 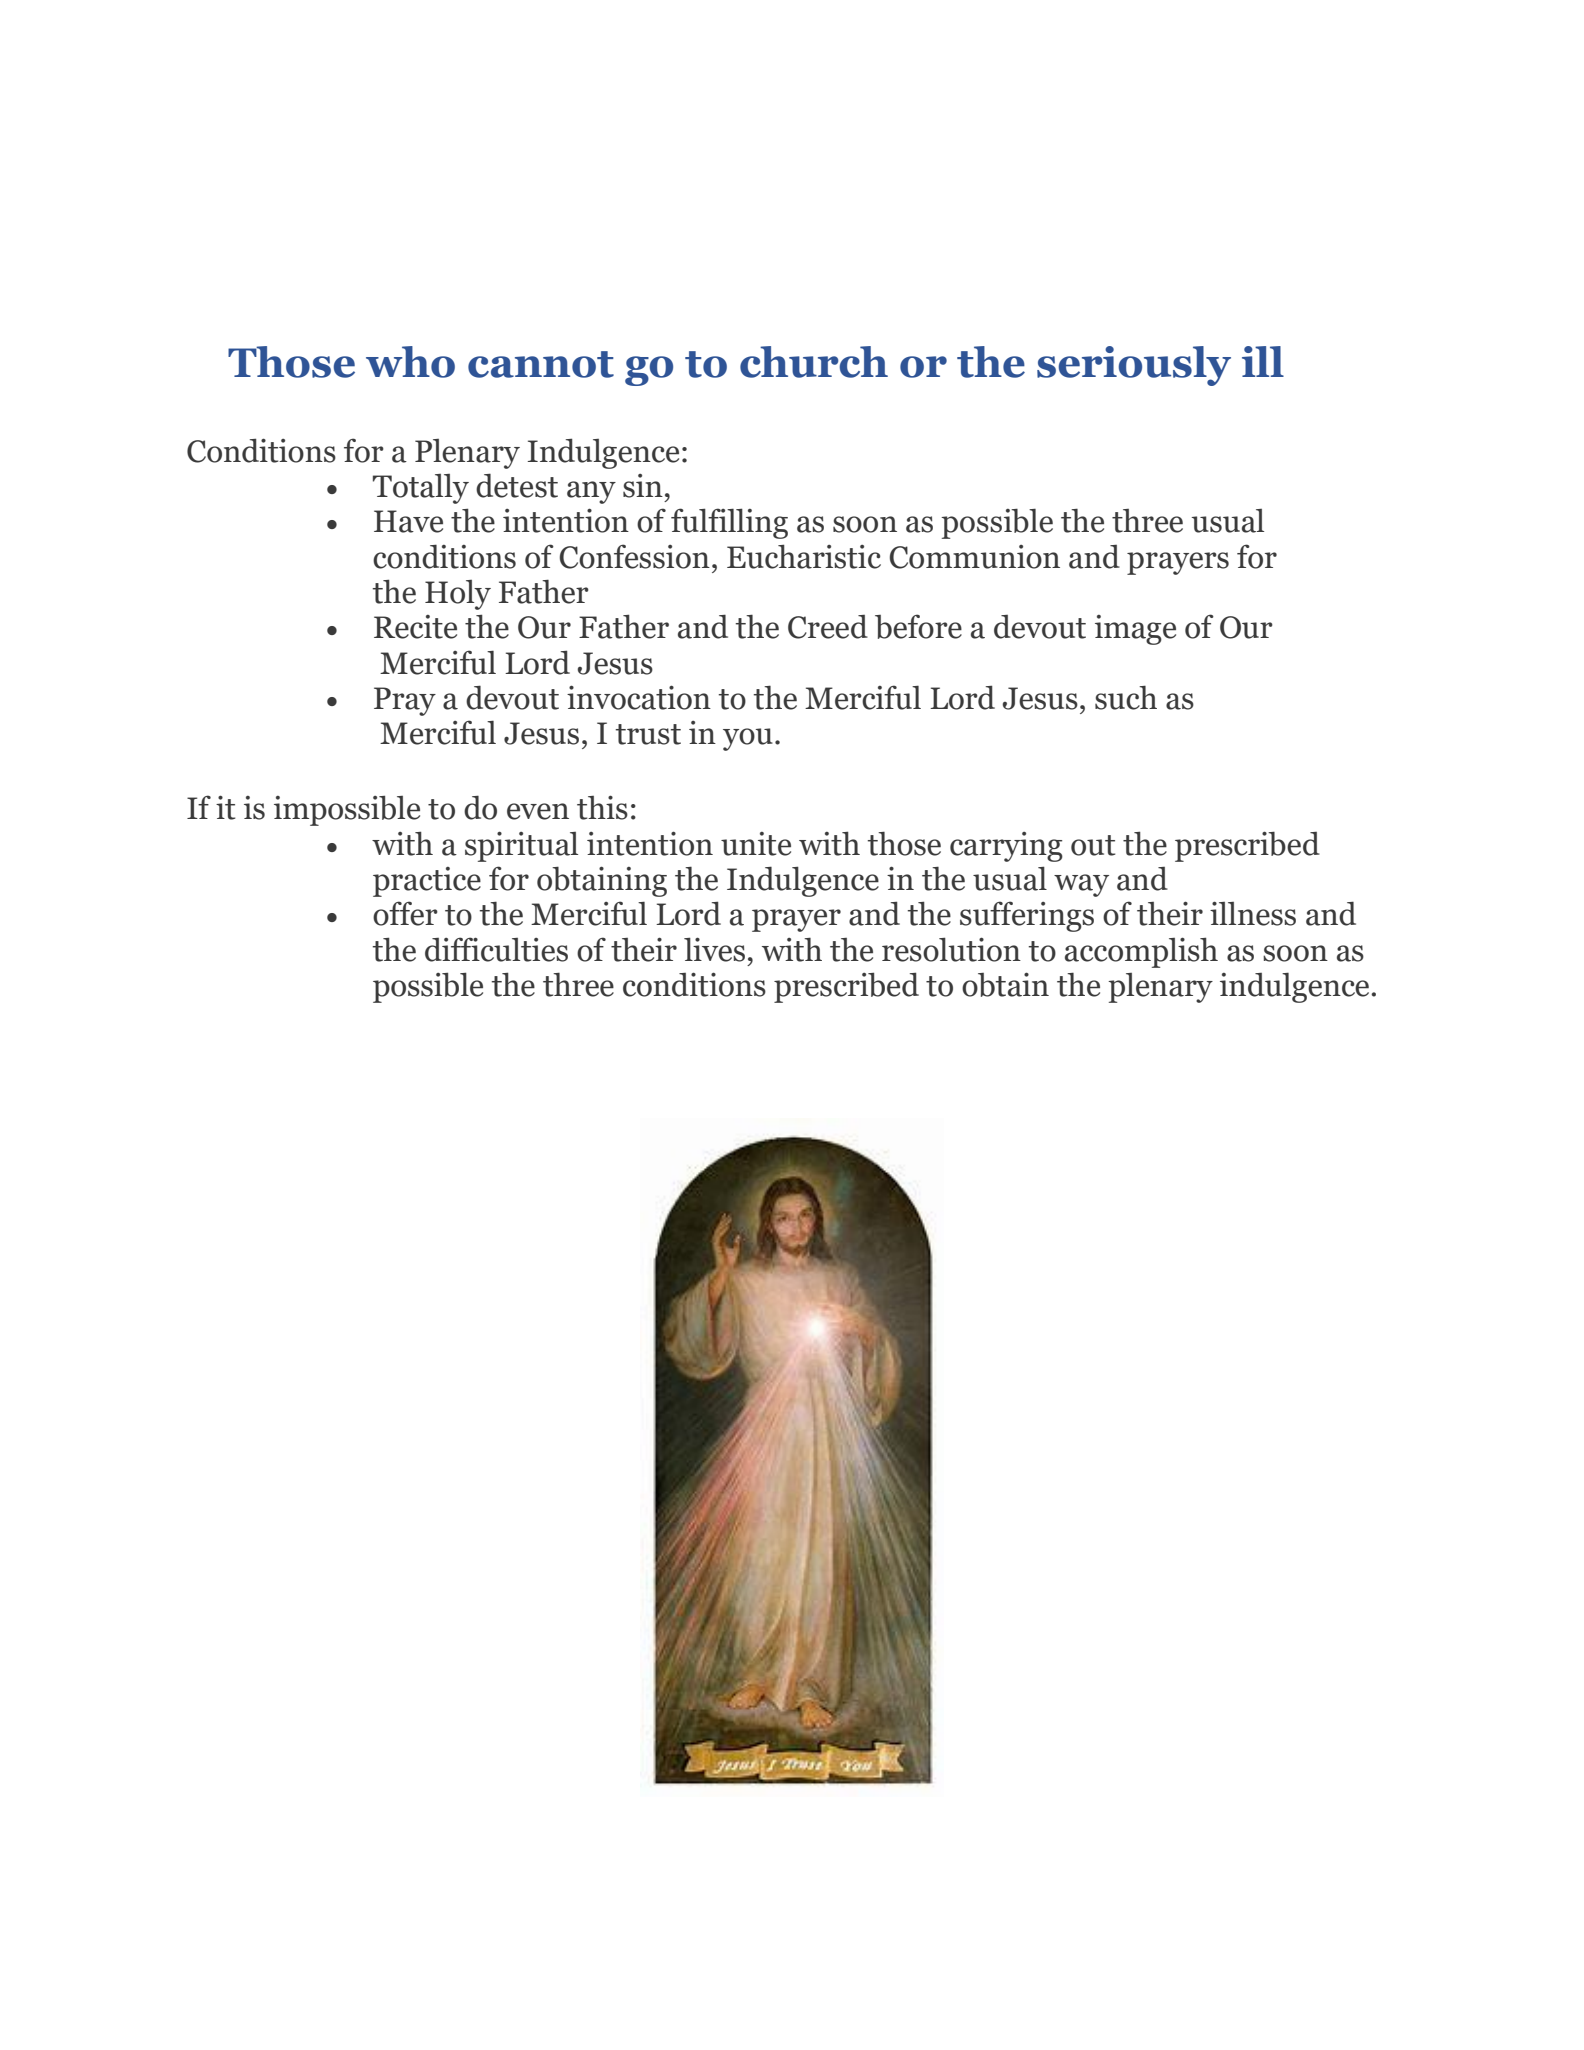 I want to click on Recite, so click(x=415, y=627).
